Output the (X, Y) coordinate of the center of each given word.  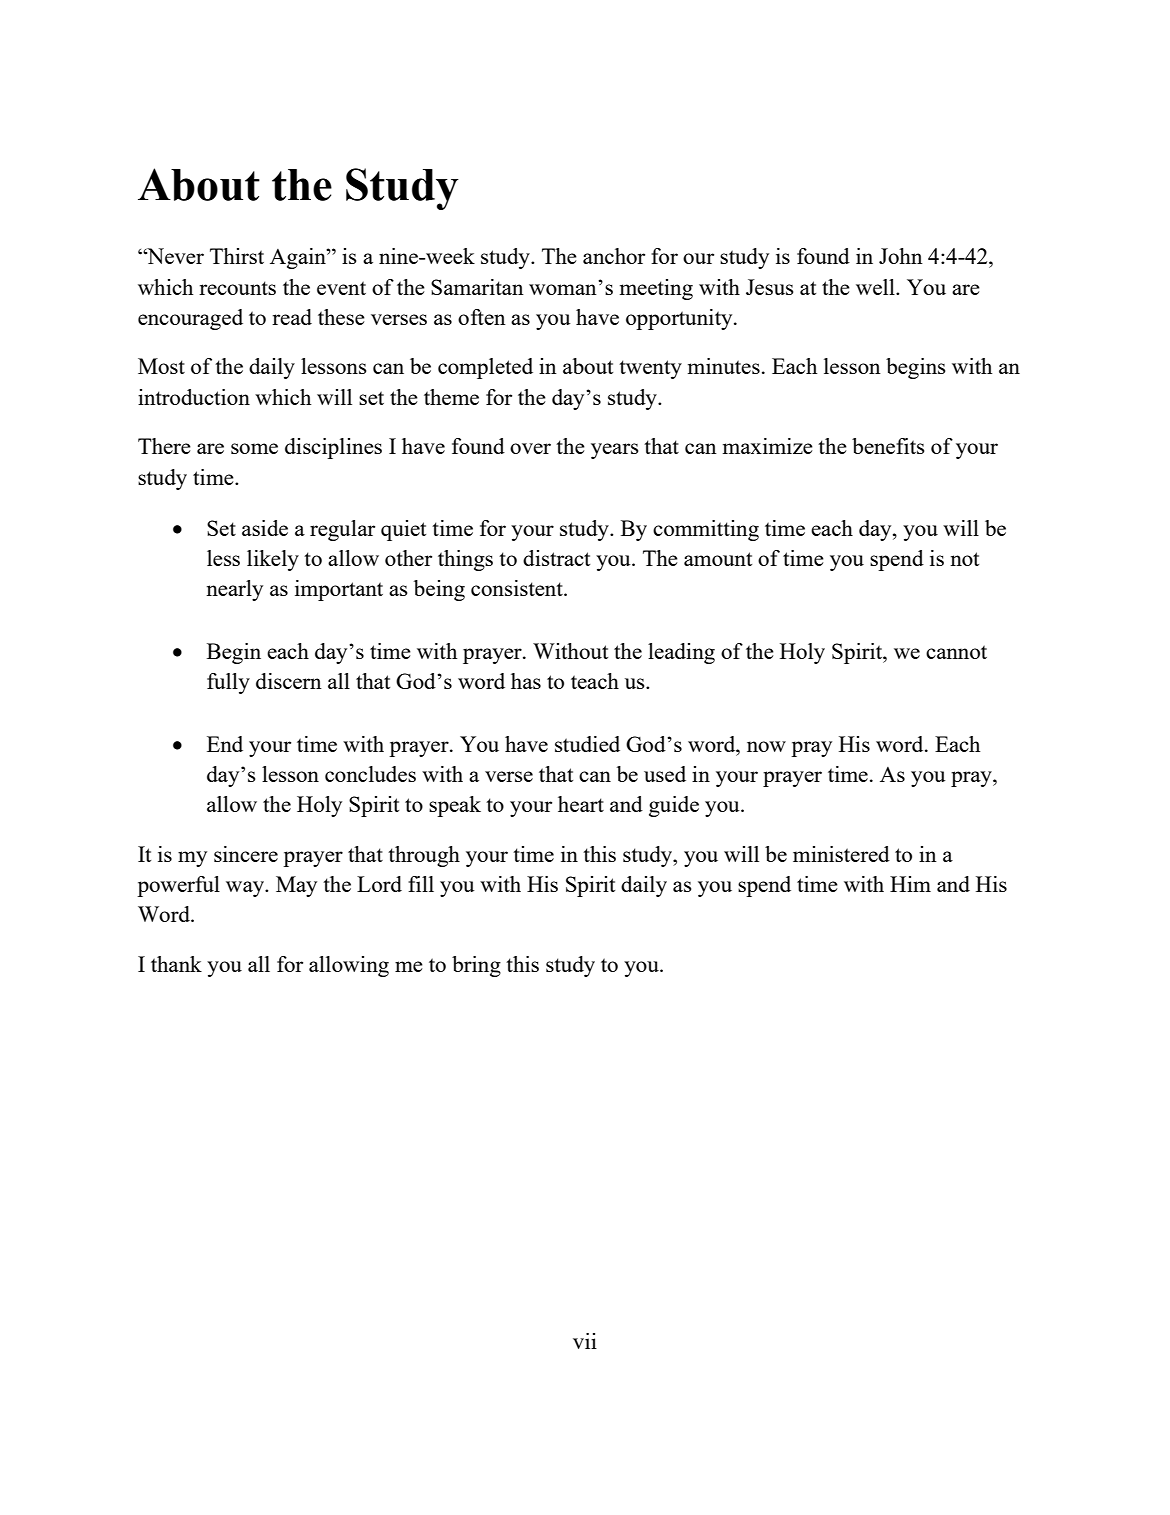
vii (585, 1341)
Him (910, 884)
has (526, 681)
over (530, 448)
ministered (841, 854)
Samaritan (477, 287)
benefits (888, 446)
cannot (956, 652)
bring (476, 966)
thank (176, 964)
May (296, 886)
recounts (237, 288)
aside (265, 528)
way (246, 889)
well (876, 287)
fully (228, 683)
